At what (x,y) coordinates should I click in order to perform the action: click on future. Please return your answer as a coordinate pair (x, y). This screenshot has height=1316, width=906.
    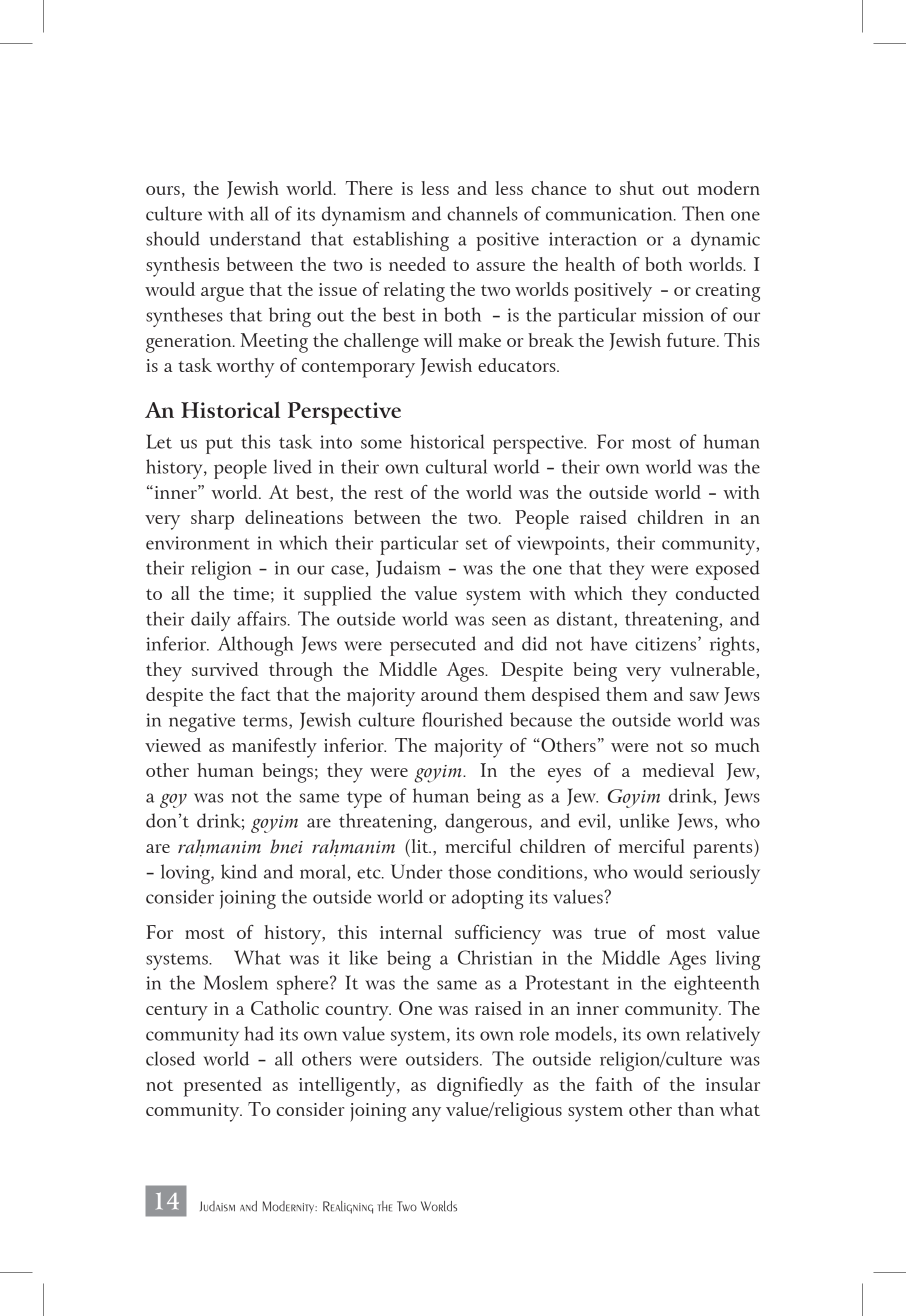
    Looking at the image, I should click on (692, 340).
